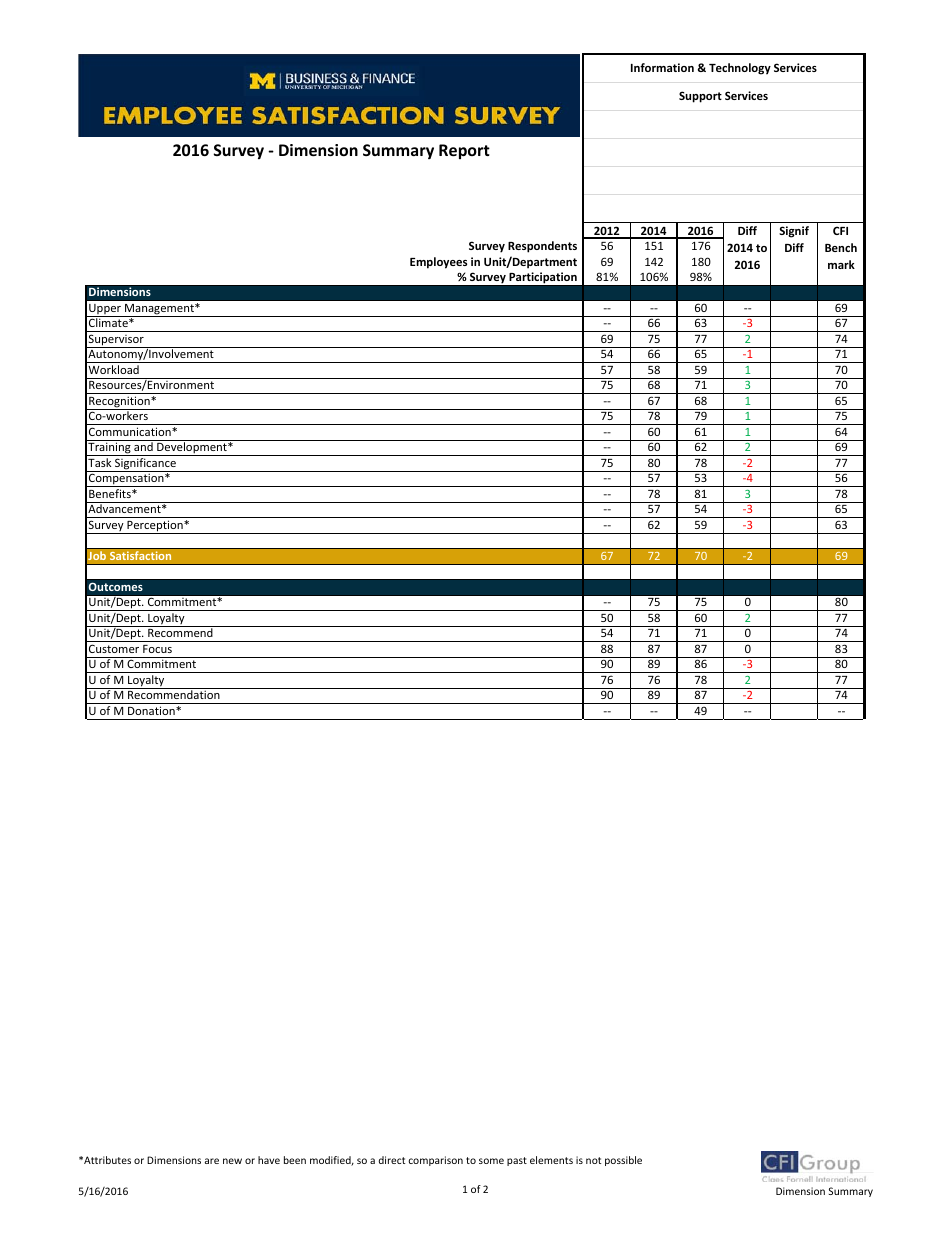  What do you see at coordinates (491, 1161) in the screenshot?
I see `some` at bounding box center [491, 1161].
